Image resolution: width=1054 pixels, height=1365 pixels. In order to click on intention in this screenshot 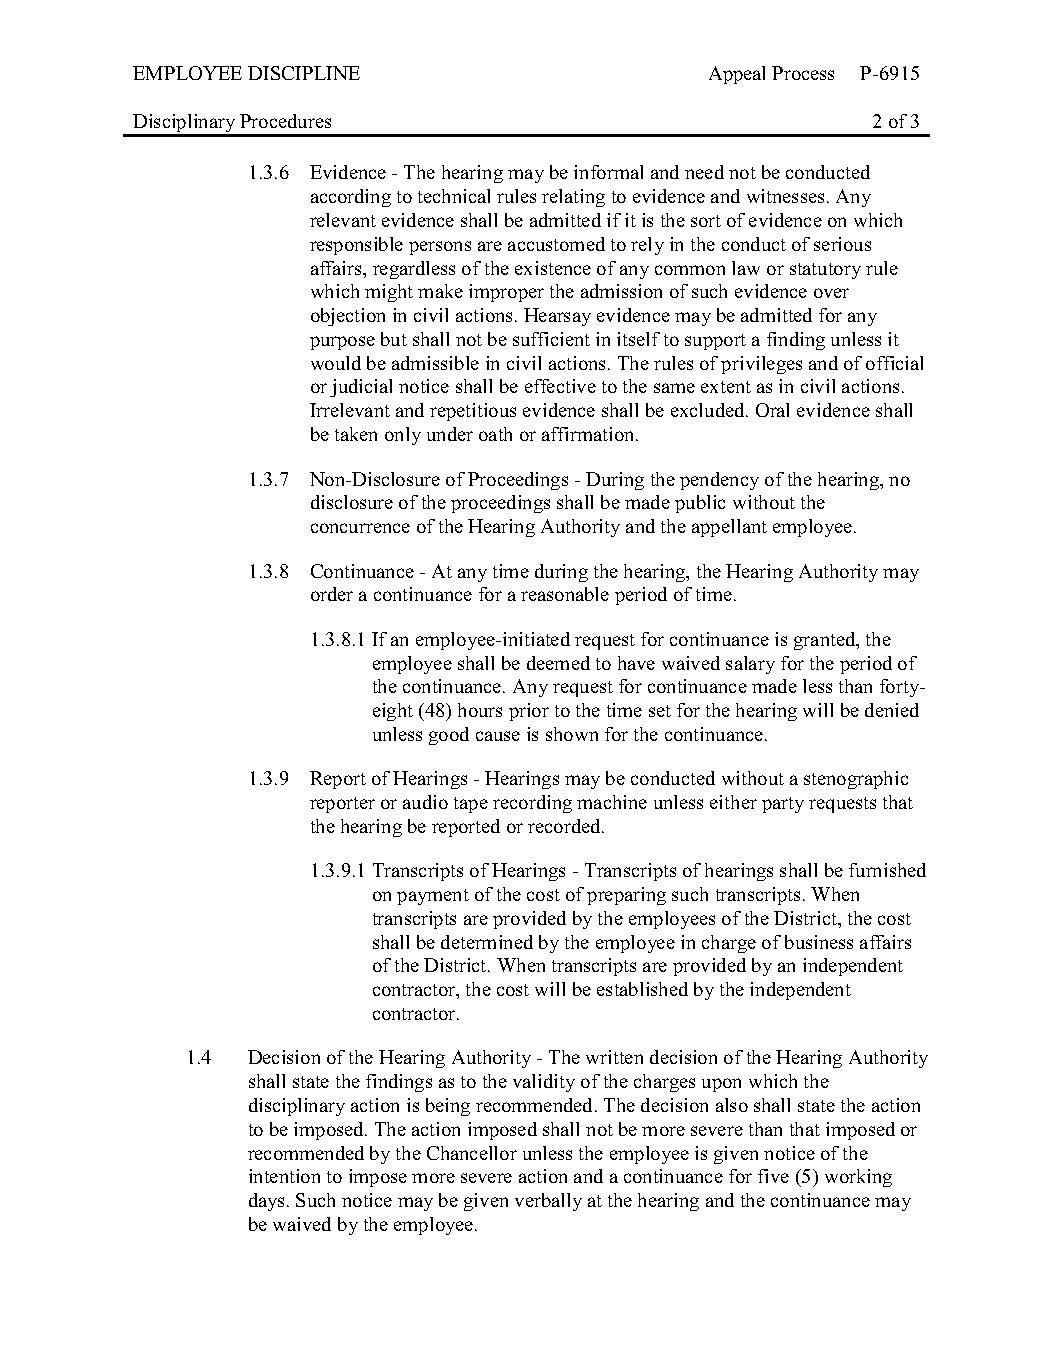, I will do `click(284, 1176)`.
